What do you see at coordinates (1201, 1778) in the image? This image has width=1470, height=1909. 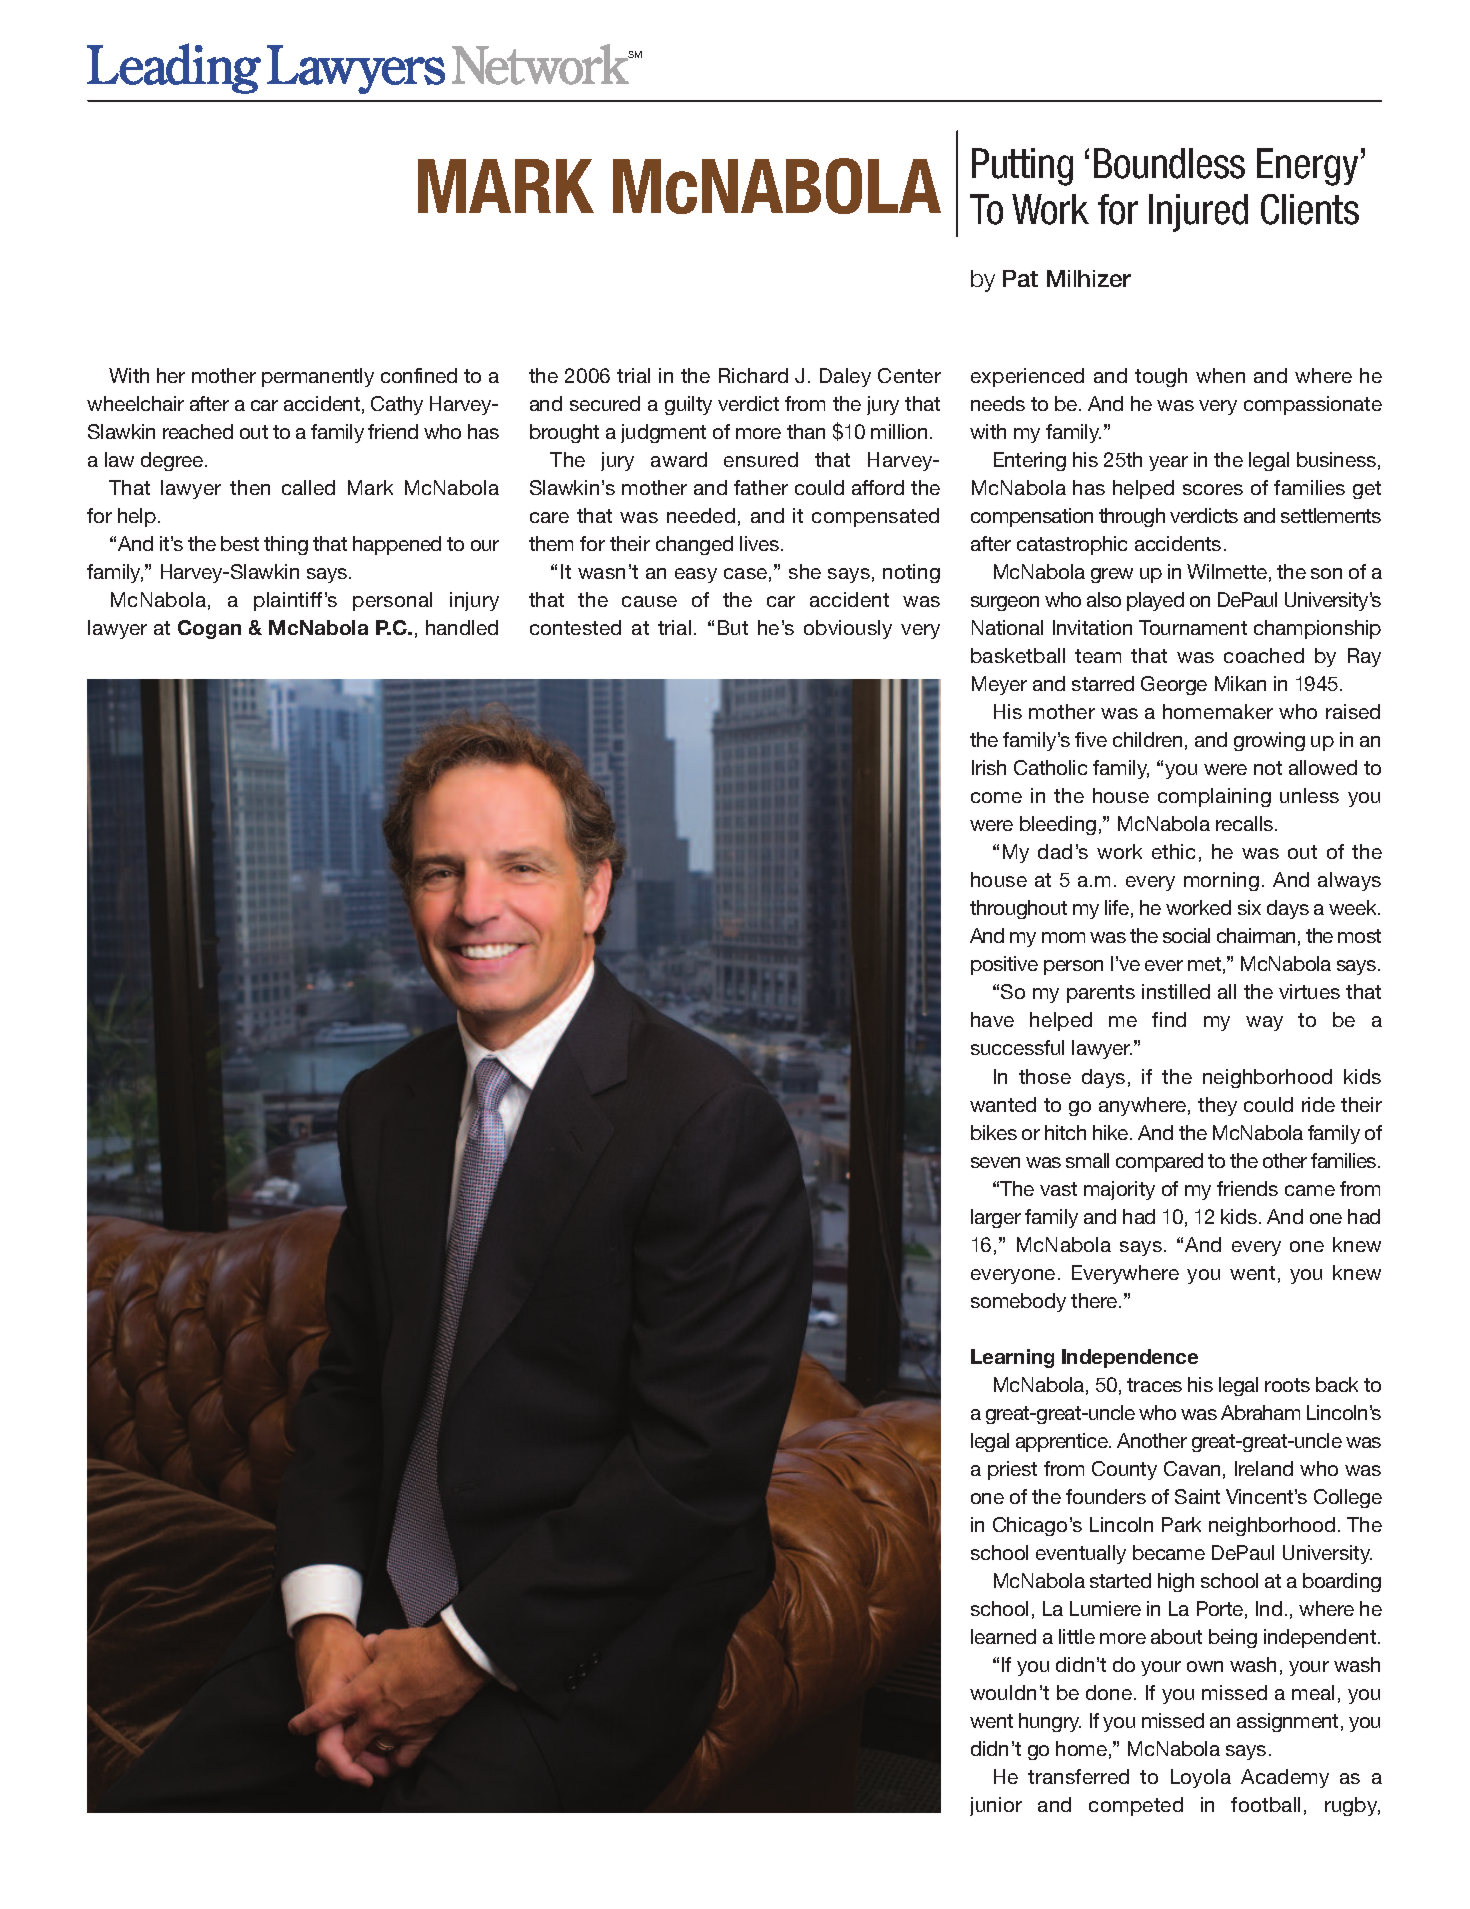 I see `Loyola` at bounding box center [1201, 1778].
